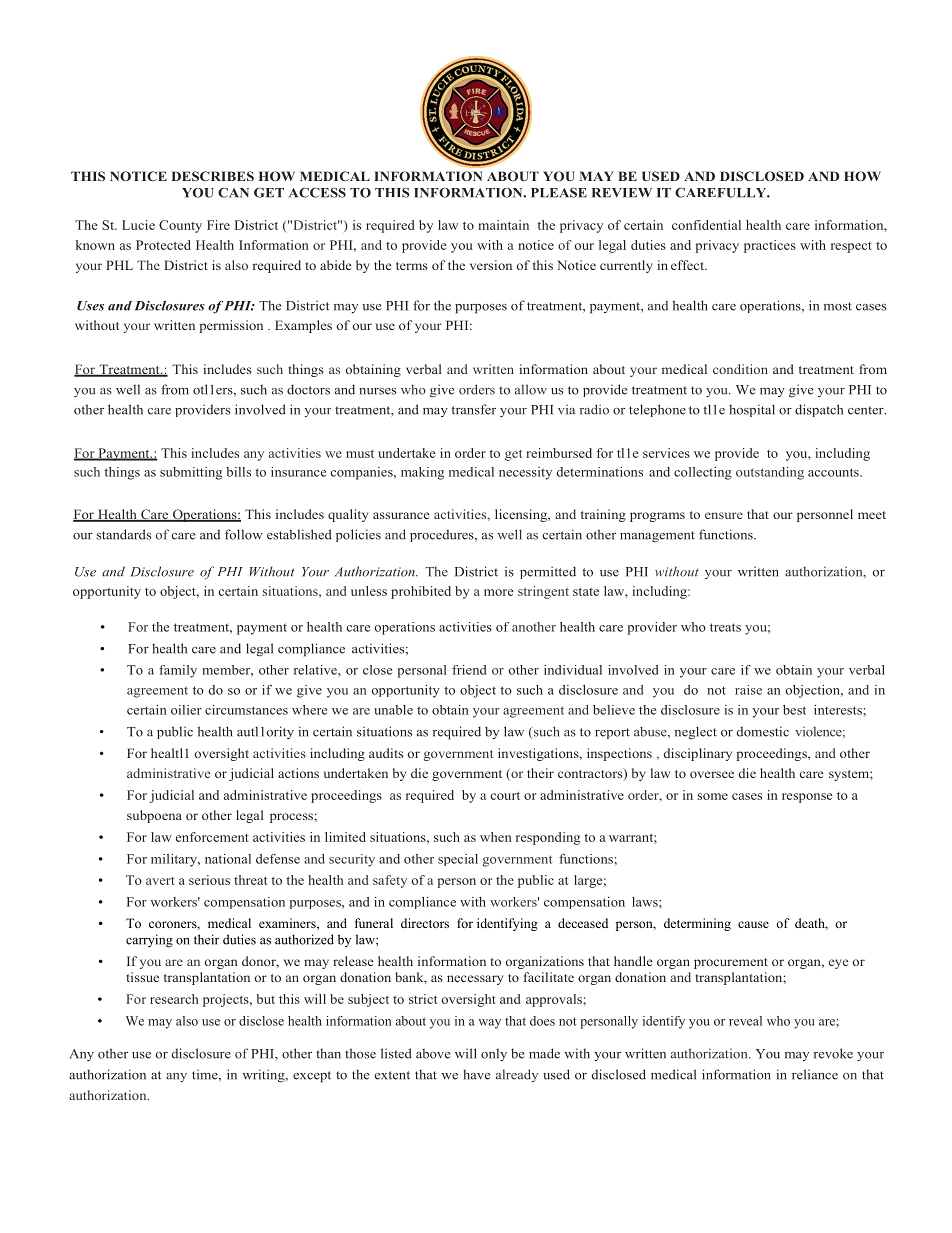 The width and height of the image is (952, 1233). What do you see at coordinates (231, 326) in the image?
I see `permission` at bounding box center [231, 326].
